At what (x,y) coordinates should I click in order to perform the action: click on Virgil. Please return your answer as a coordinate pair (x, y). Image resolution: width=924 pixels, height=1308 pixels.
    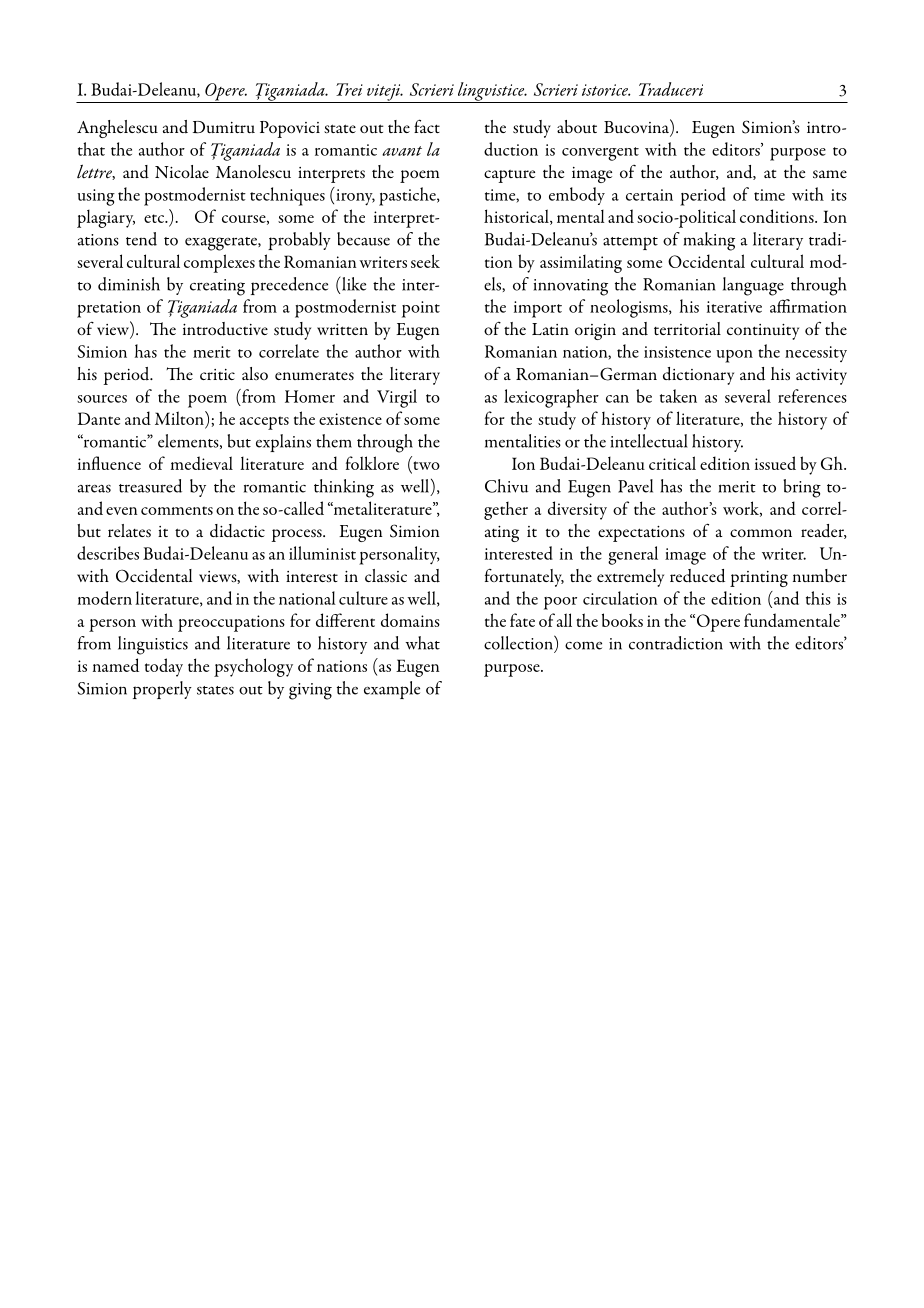
    Looking at the image, I should click on (397, 398).
